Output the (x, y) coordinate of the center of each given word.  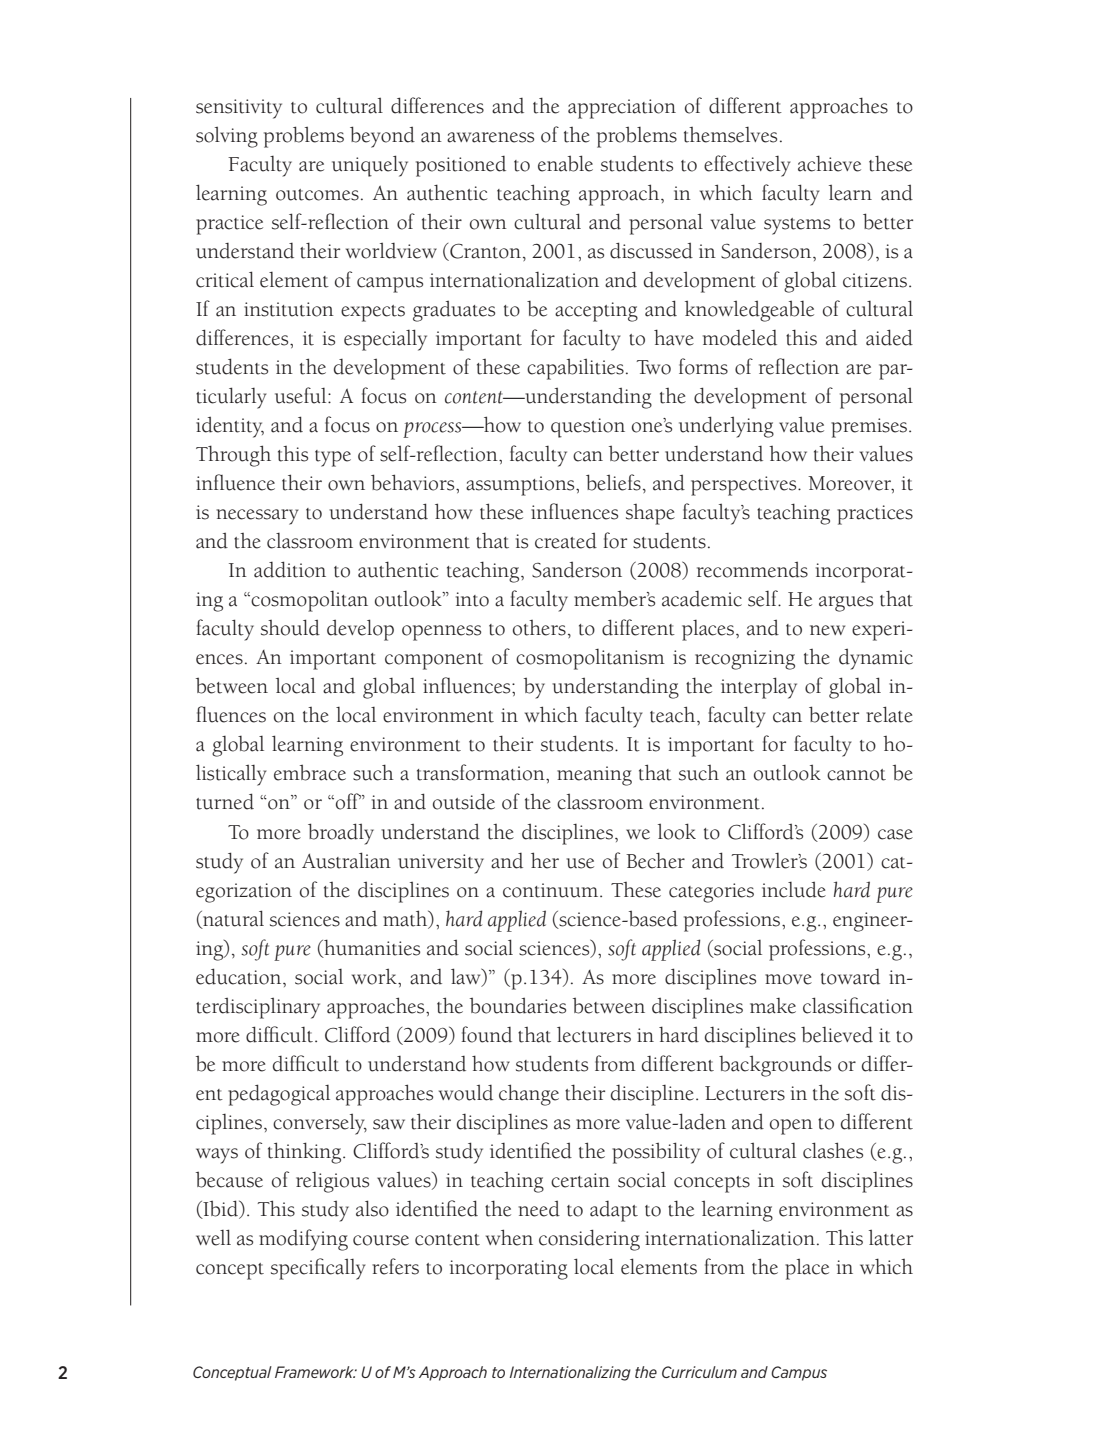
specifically (318, 1269)
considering (589, 1240)
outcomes (317, 195)
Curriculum (699, 1372)
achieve (829, 163)
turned (225, 801)
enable (565, 163)
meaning (594, 776)
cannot (856, 775)
